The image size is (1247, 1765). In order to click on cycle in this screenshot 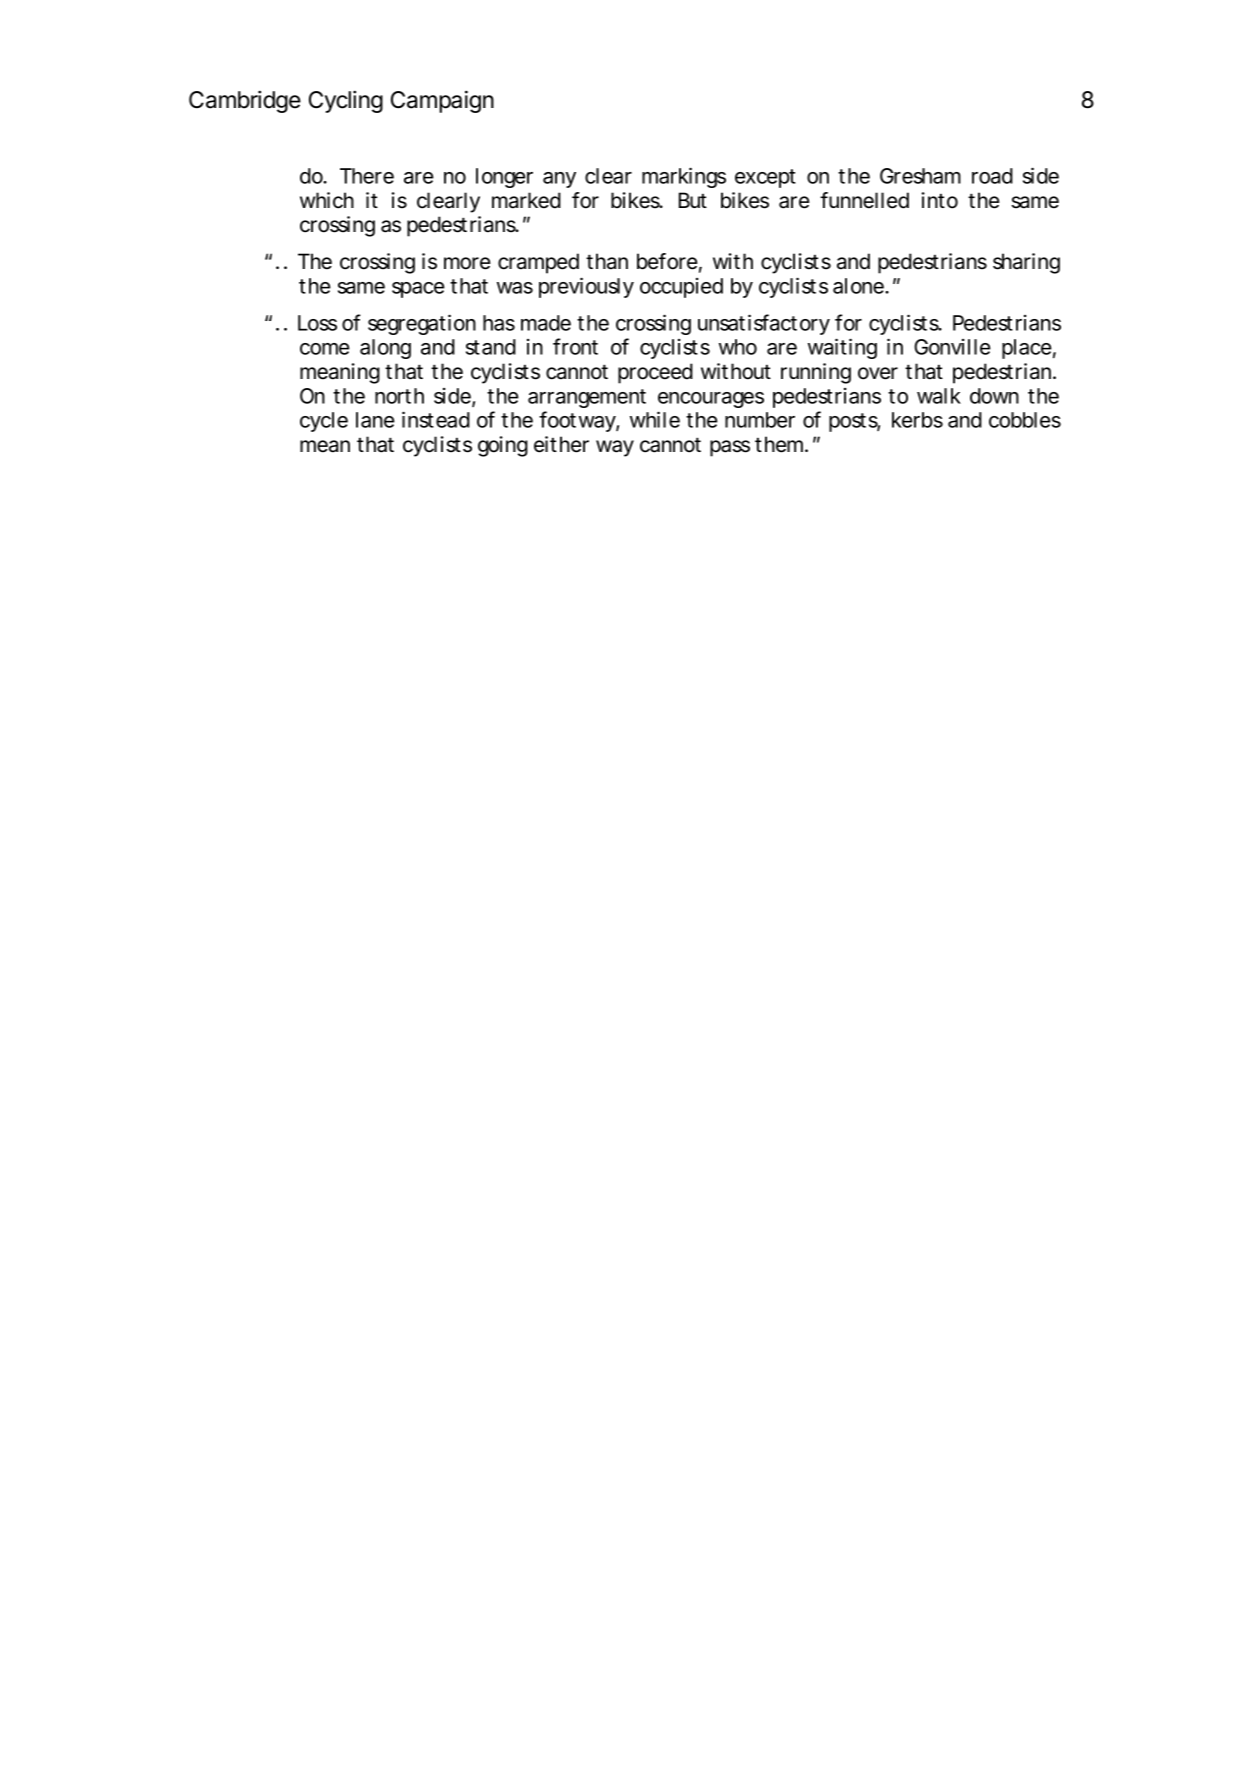, I will do `click(324, 422)`.
